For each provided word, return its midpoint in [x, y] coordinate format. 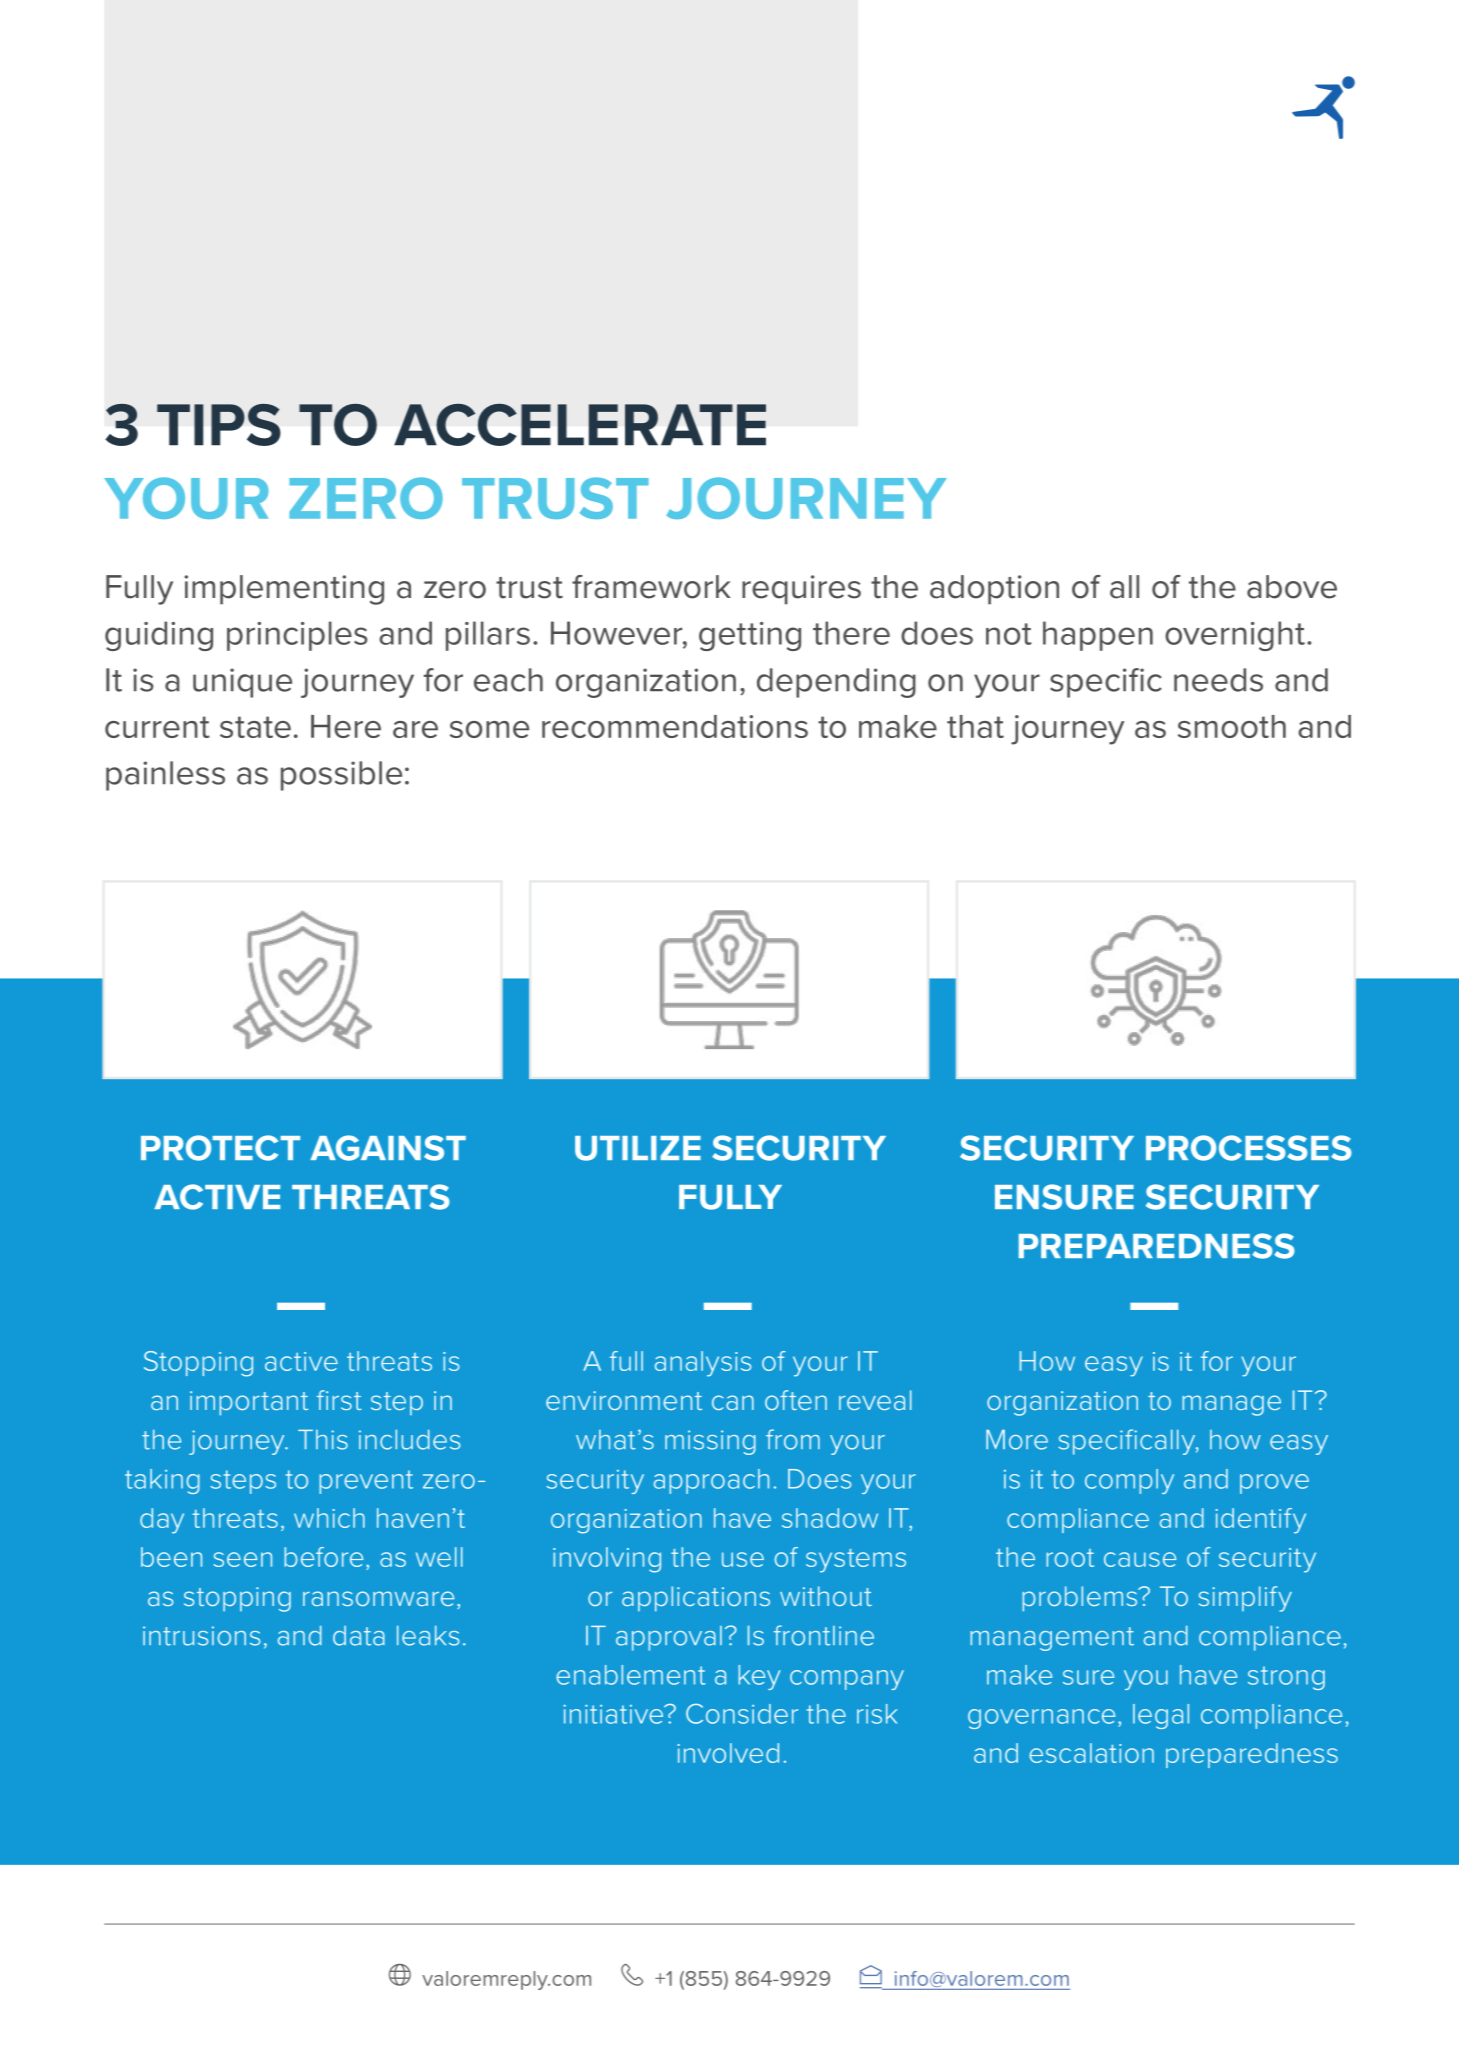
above [1292, 587]
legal [1161, 1716]
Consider [742, 1713]
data [359, 1636]
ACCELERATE [580, 424]
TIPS [219, 424]
